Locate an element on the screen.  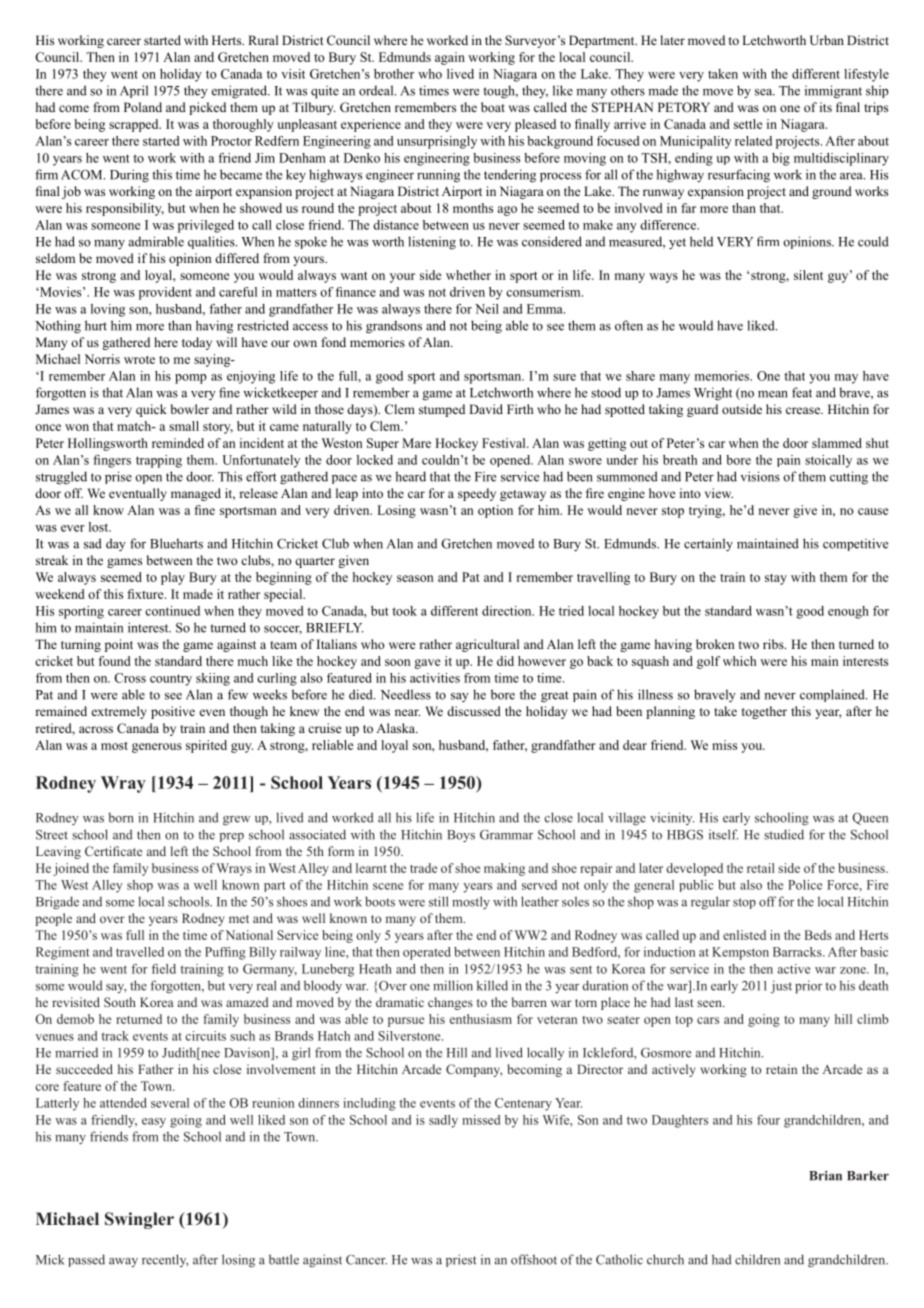
priest is located at coordinates (461, 1260).
